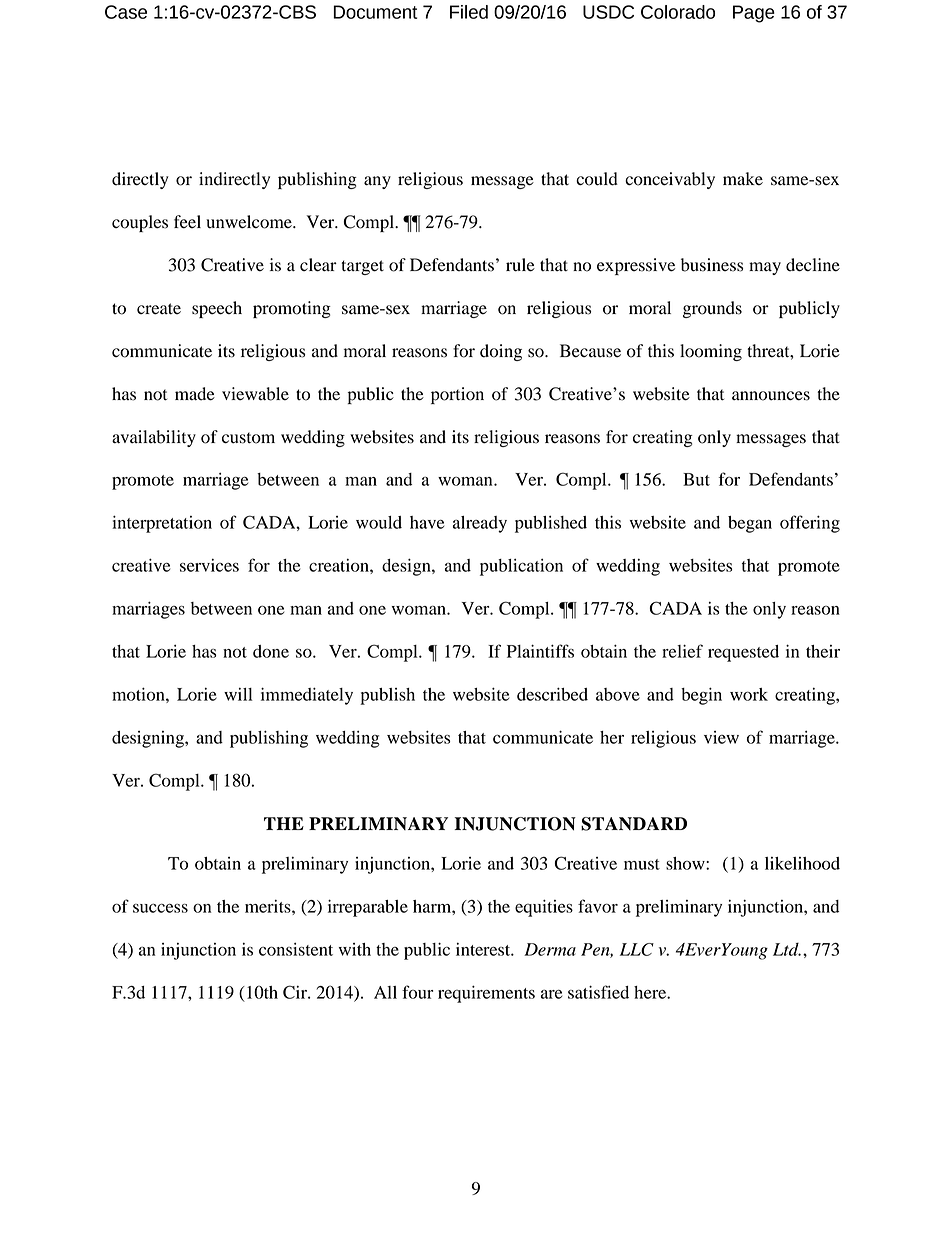 This screenshot has height=1233, width=952. I want to click on Page, so click(754, 14).
